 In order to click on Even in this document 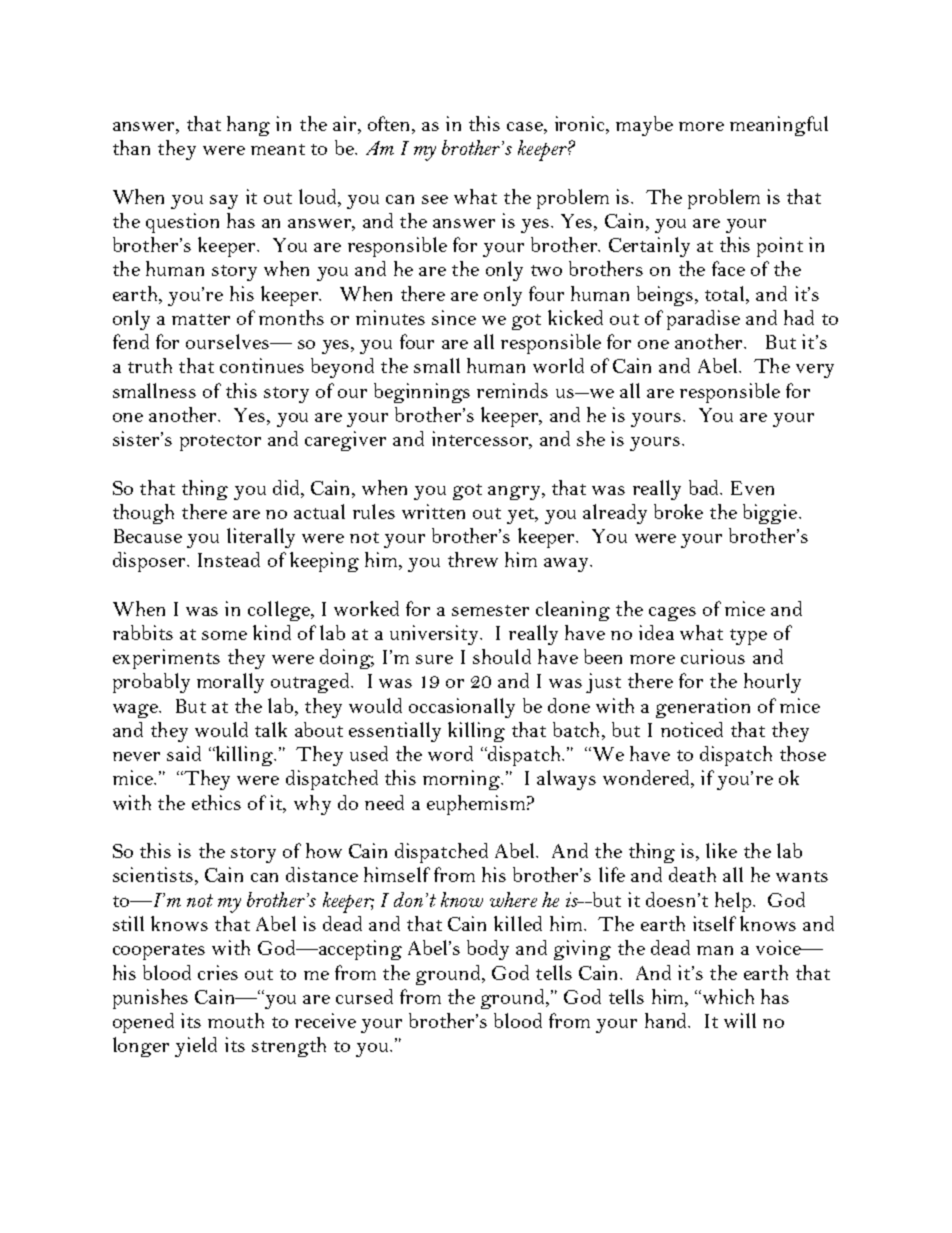, I will do `click(752, 488)`.
